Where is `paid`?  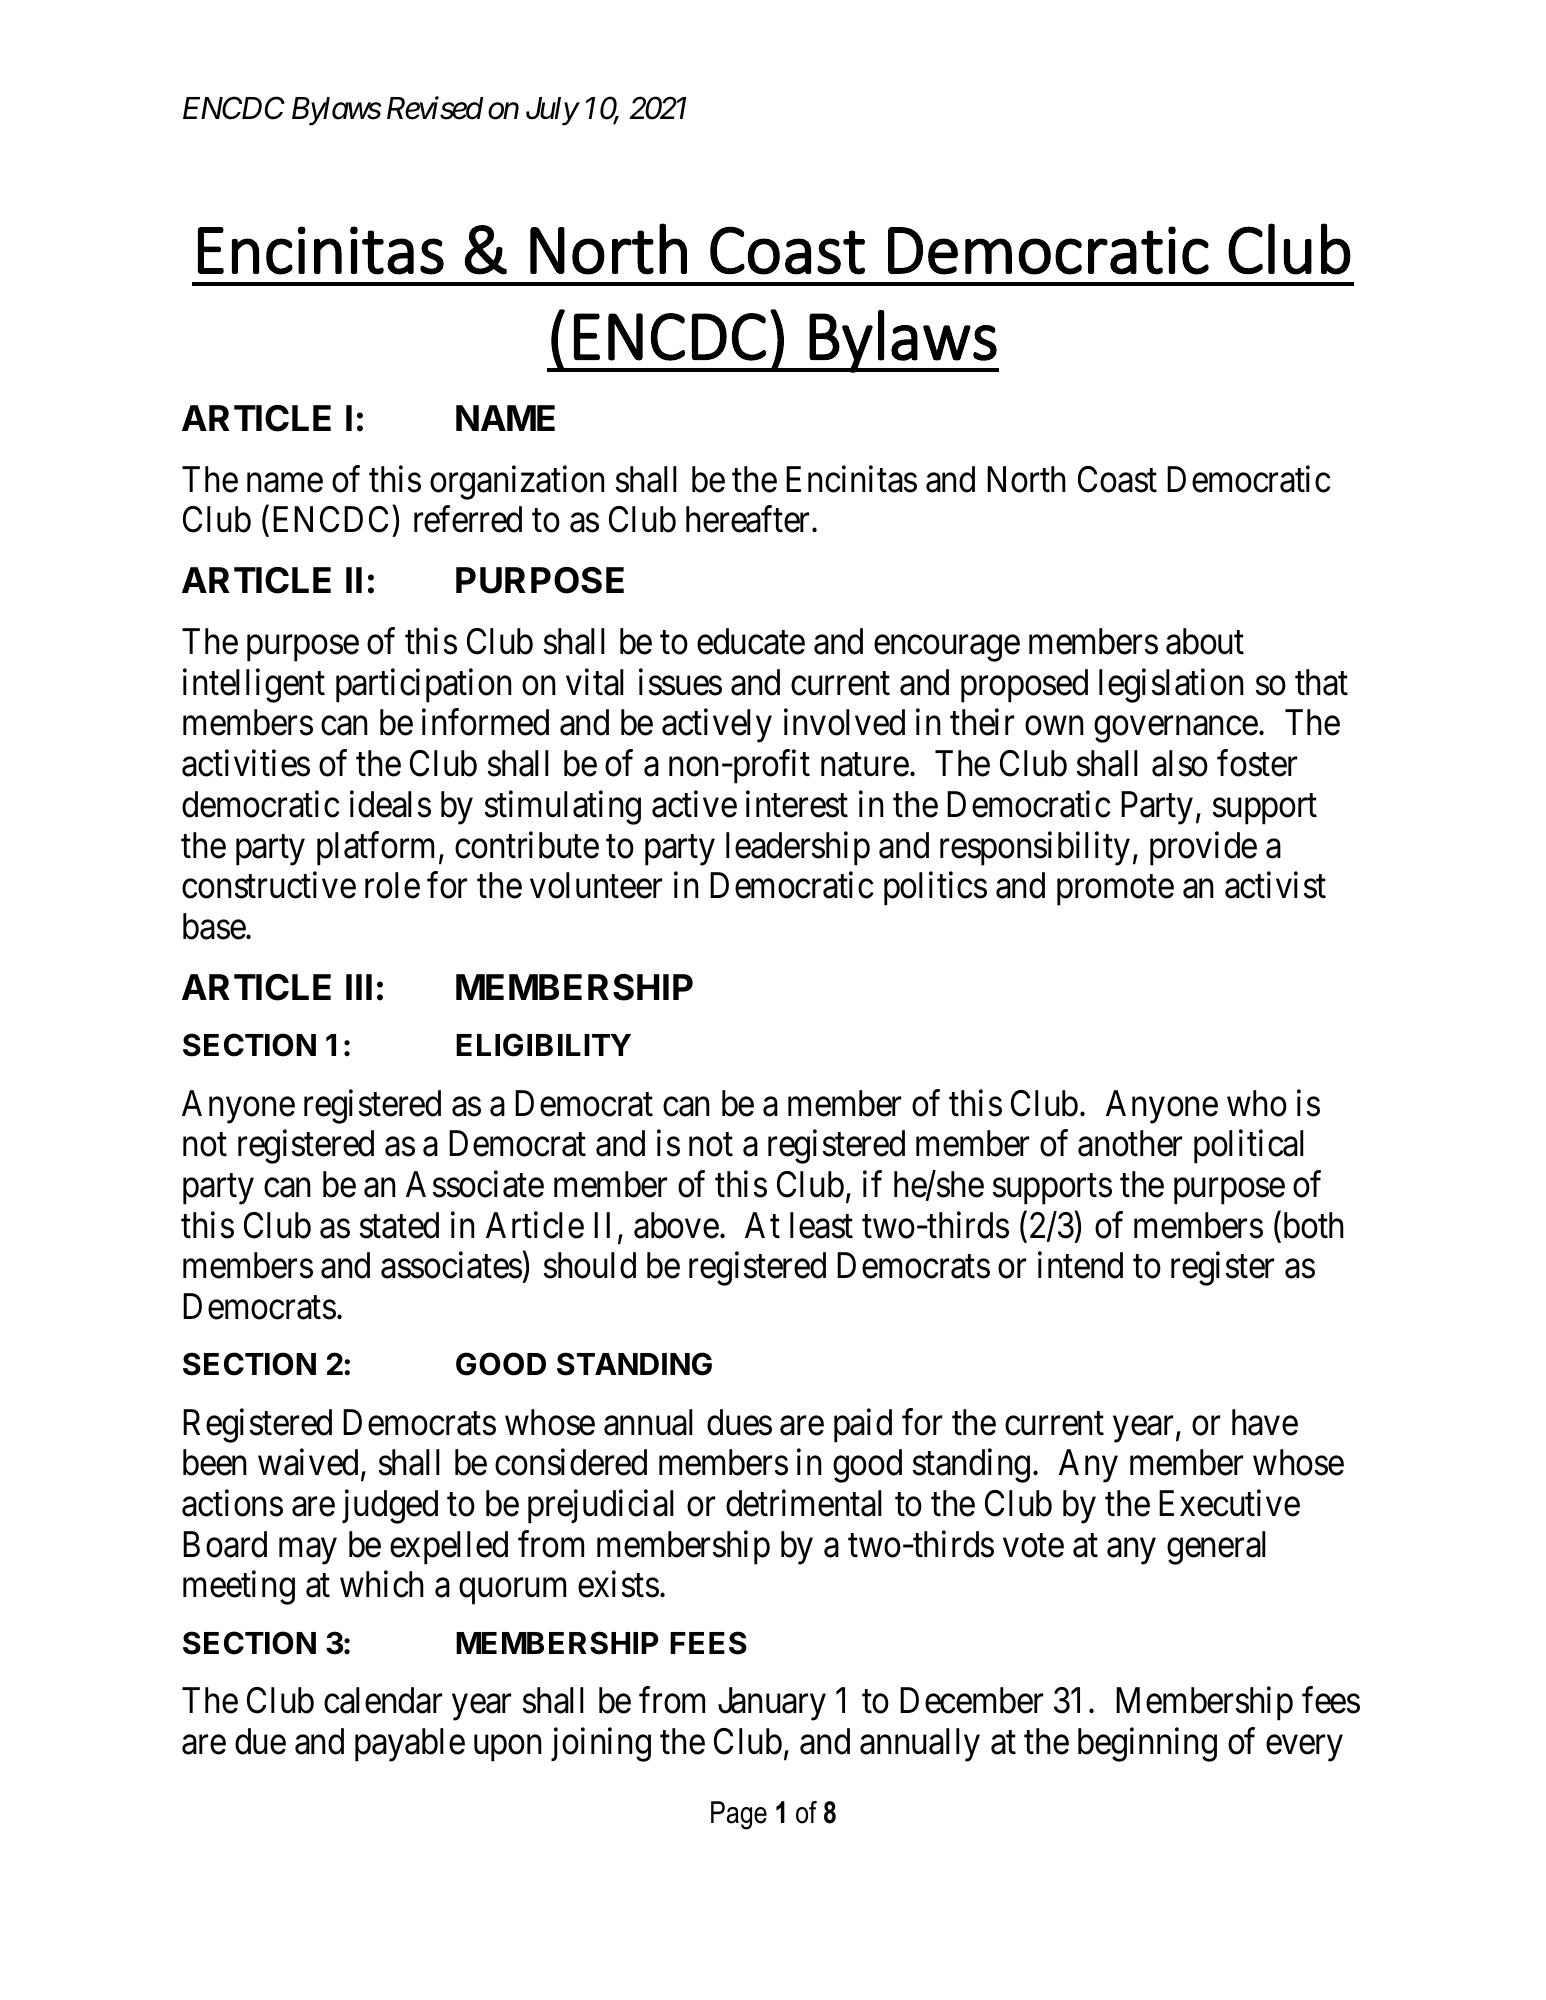 paid is located at coordinates (863, 1426).
